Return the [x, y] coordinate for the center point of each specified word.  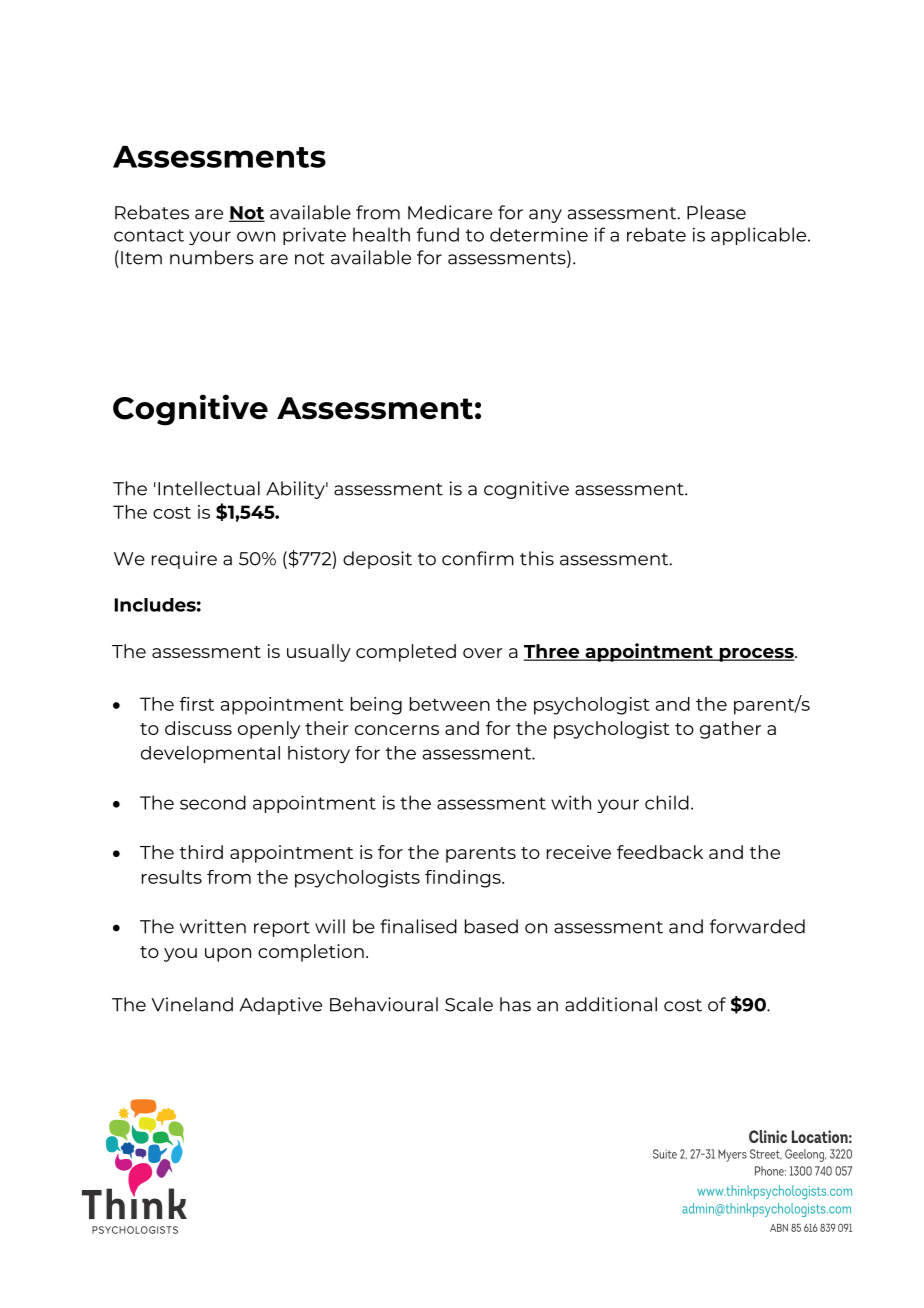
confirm [478, 558]
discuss [198, 728]
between [450, 704]
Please [716, 212]
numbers [212, 257]
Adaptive [281, 1006]
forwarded [757, 926]
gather [730, 730]
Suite [665, 1154]
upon [228, 955]
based [491, 926]
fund [438, 234]
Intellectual [209, 488]
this [537, 558]
